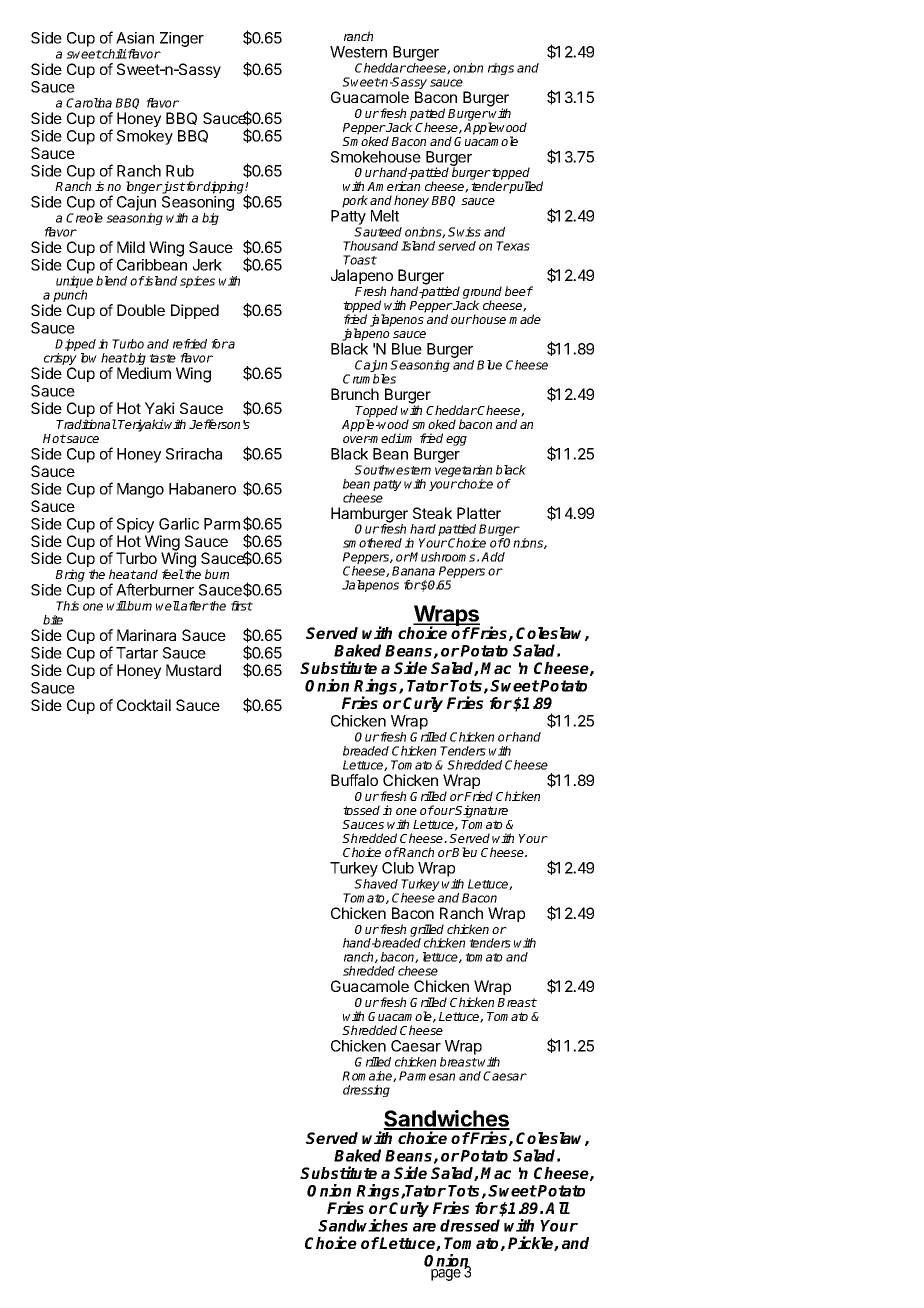 The height and width of the screenshot is (1308, 924). What do you see at coordinates (464, 852) in the screenshot?
I see `Bleu` at bounding box center [464, 852].
